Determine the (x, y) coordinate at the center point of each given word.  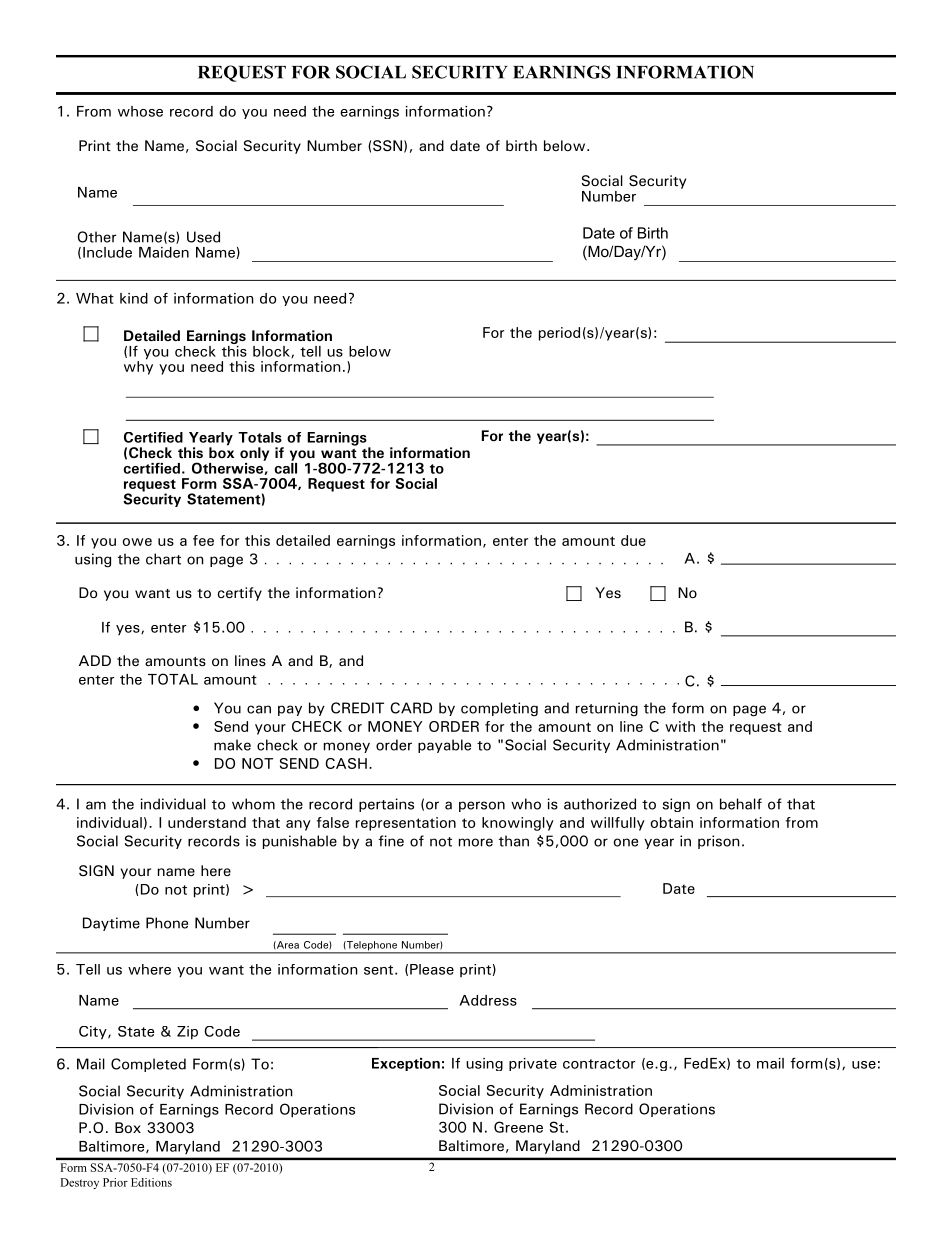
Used (203, 237)
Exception (406, 1064)
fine (391, 841)
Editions (151, 1182)
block (272, 352)
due (633, 540)
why (138, 367)
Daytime (111, 924)
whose (140, 111)
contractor (599, 1064)
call (286, 467)
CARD (411, 708)
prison (719, 842)
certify (240, 594)
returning (607, 709)
